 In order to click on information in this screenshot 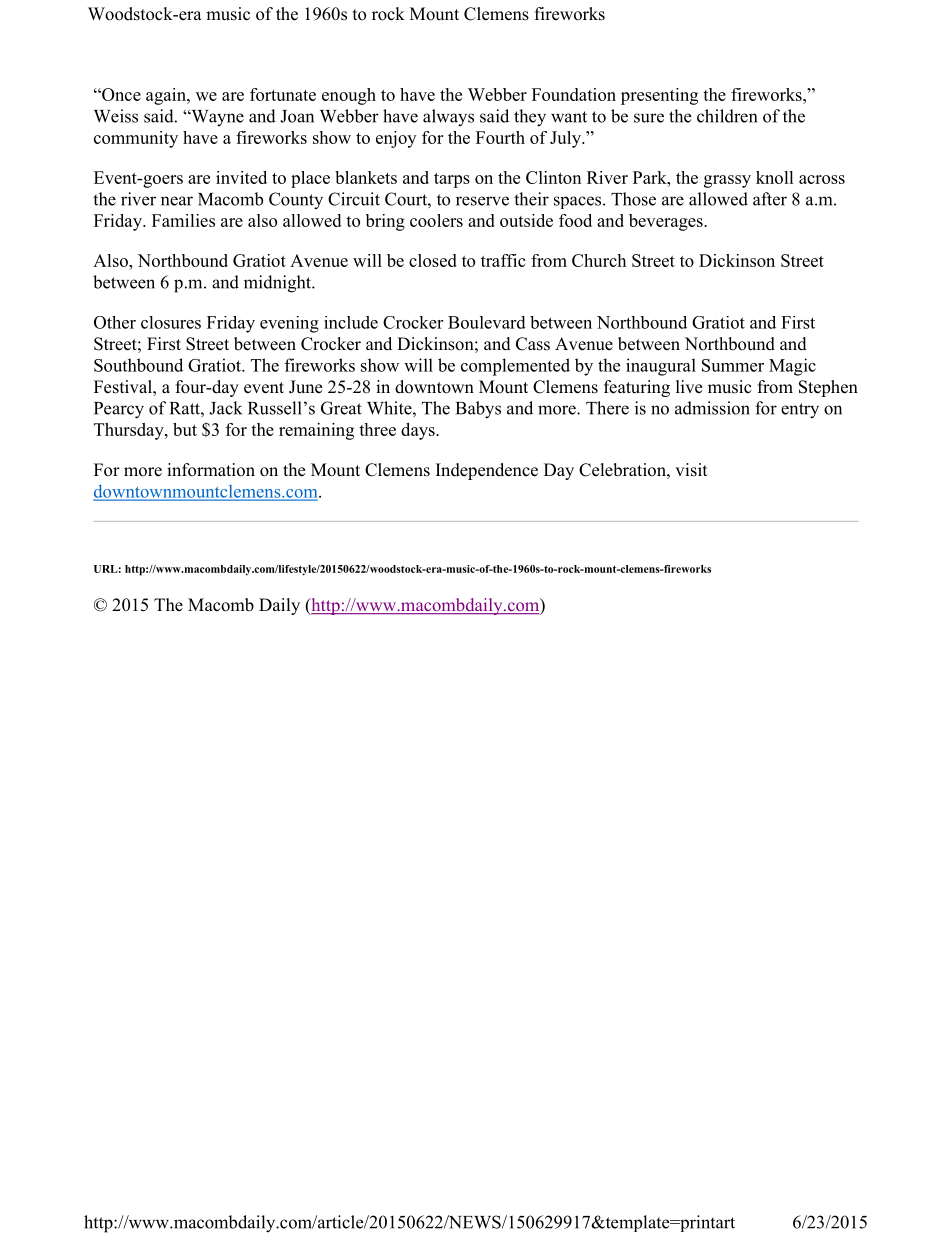, I will do `click(211, 470)`.
